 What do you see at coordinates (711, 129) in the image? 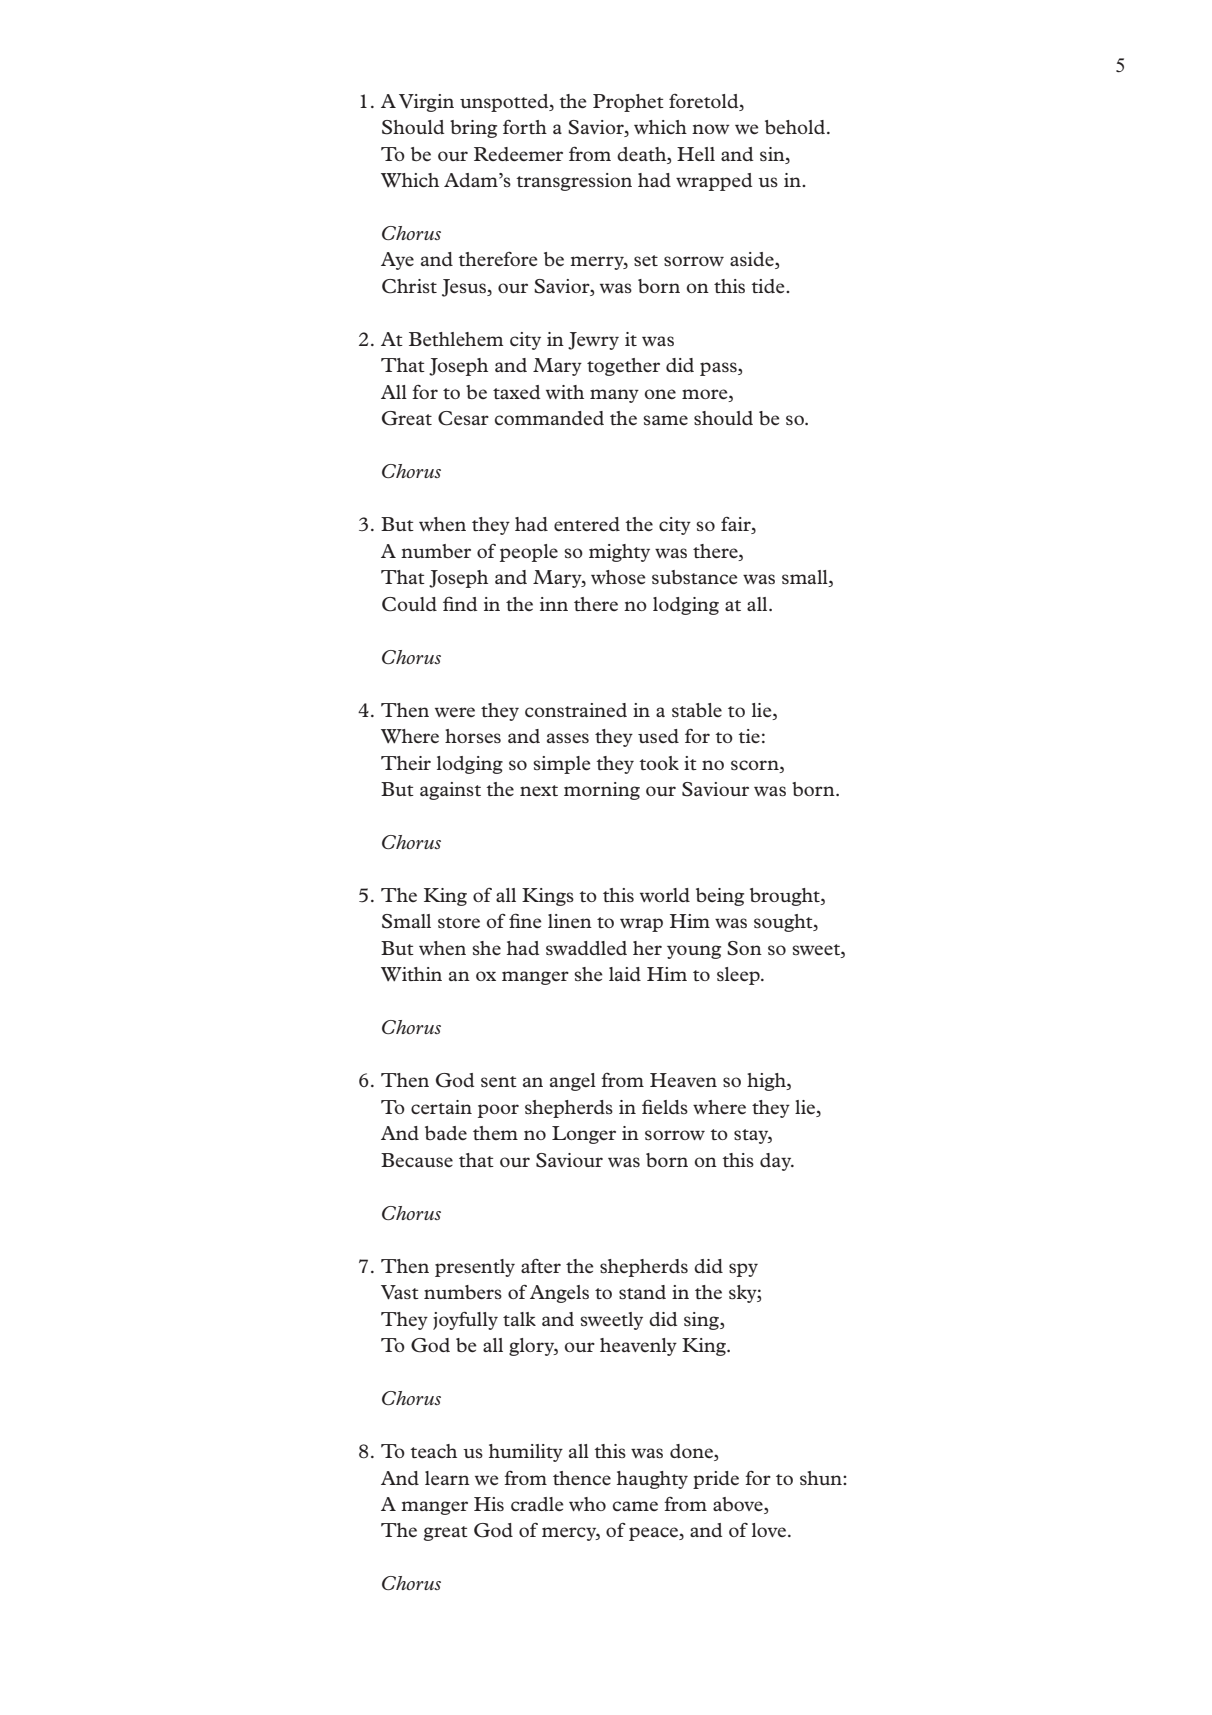
I see `now` at bounding box center [711, 129].
